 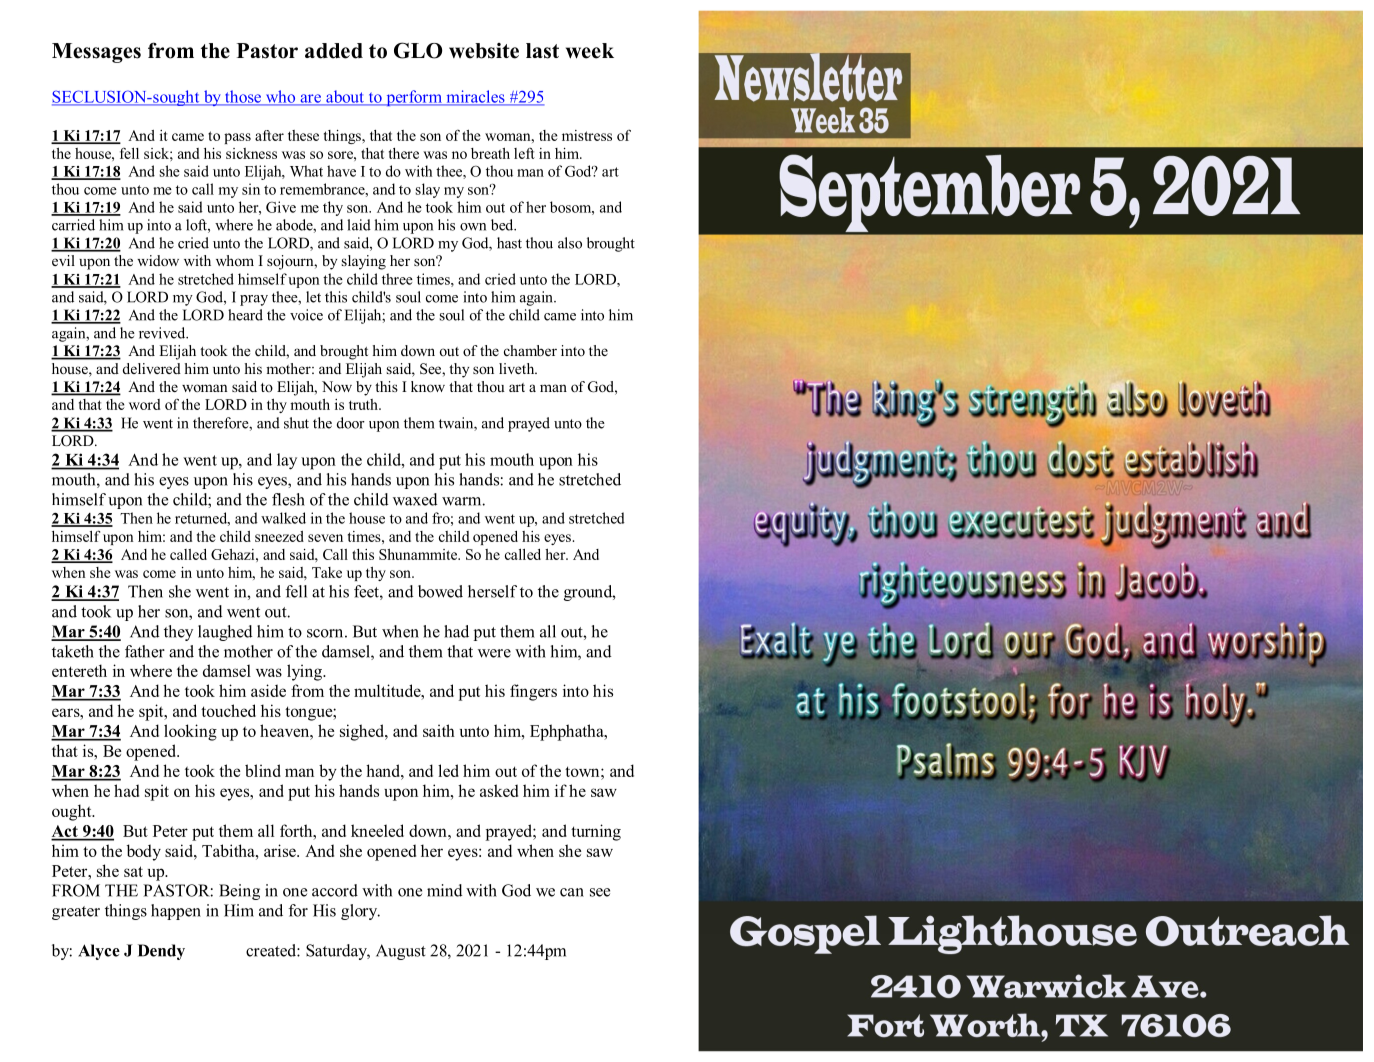 I want to click on glory, so click(x=360, y=912).
